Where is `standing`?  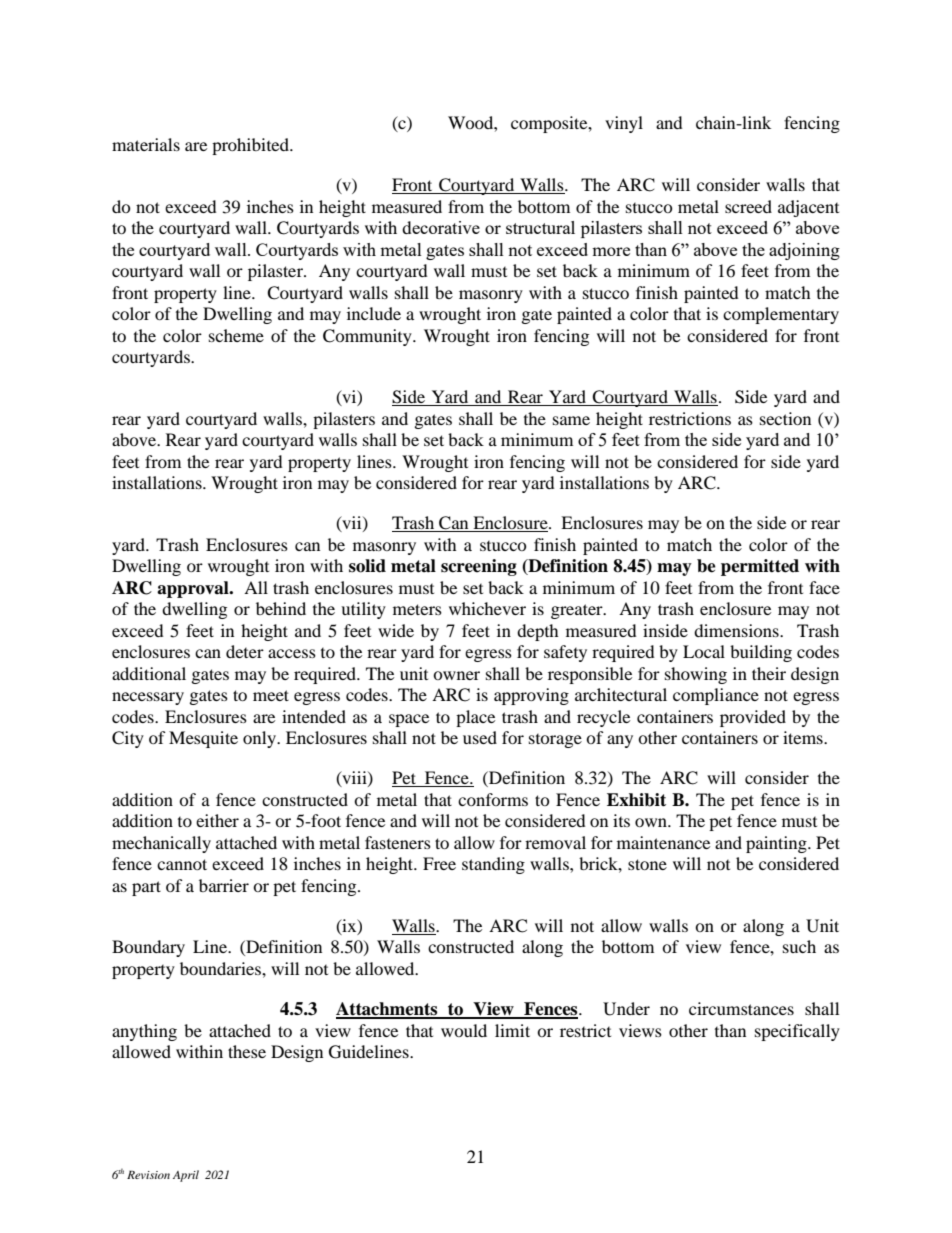 standing is located at coordinates (493, 865).
